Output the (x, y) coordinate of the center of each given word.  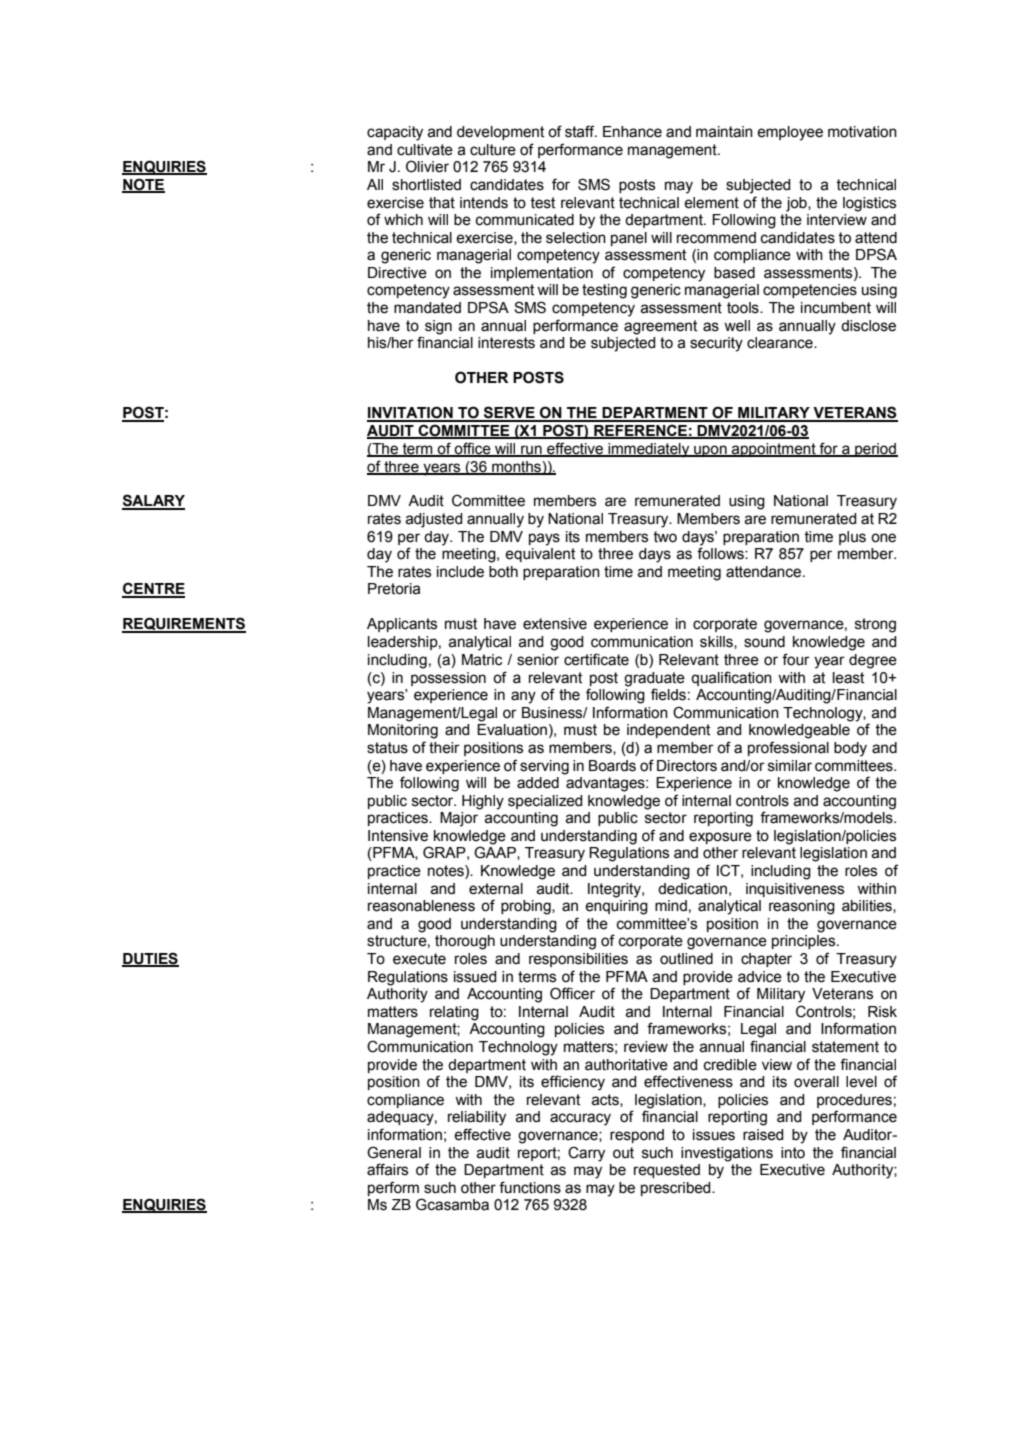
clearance (781, 343)
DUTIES (150, 959)
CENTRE (153, 589)
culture (493, 150)
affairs (387, 1169)
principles (805, 942)
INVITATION (411, 413)
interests (506, 343)
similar (790, 766)
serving (544, 767)
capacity (395, 133)
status (387, 748)
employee (790, 133)
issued (475, 977)
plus (852, 538)
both (503, 572)
